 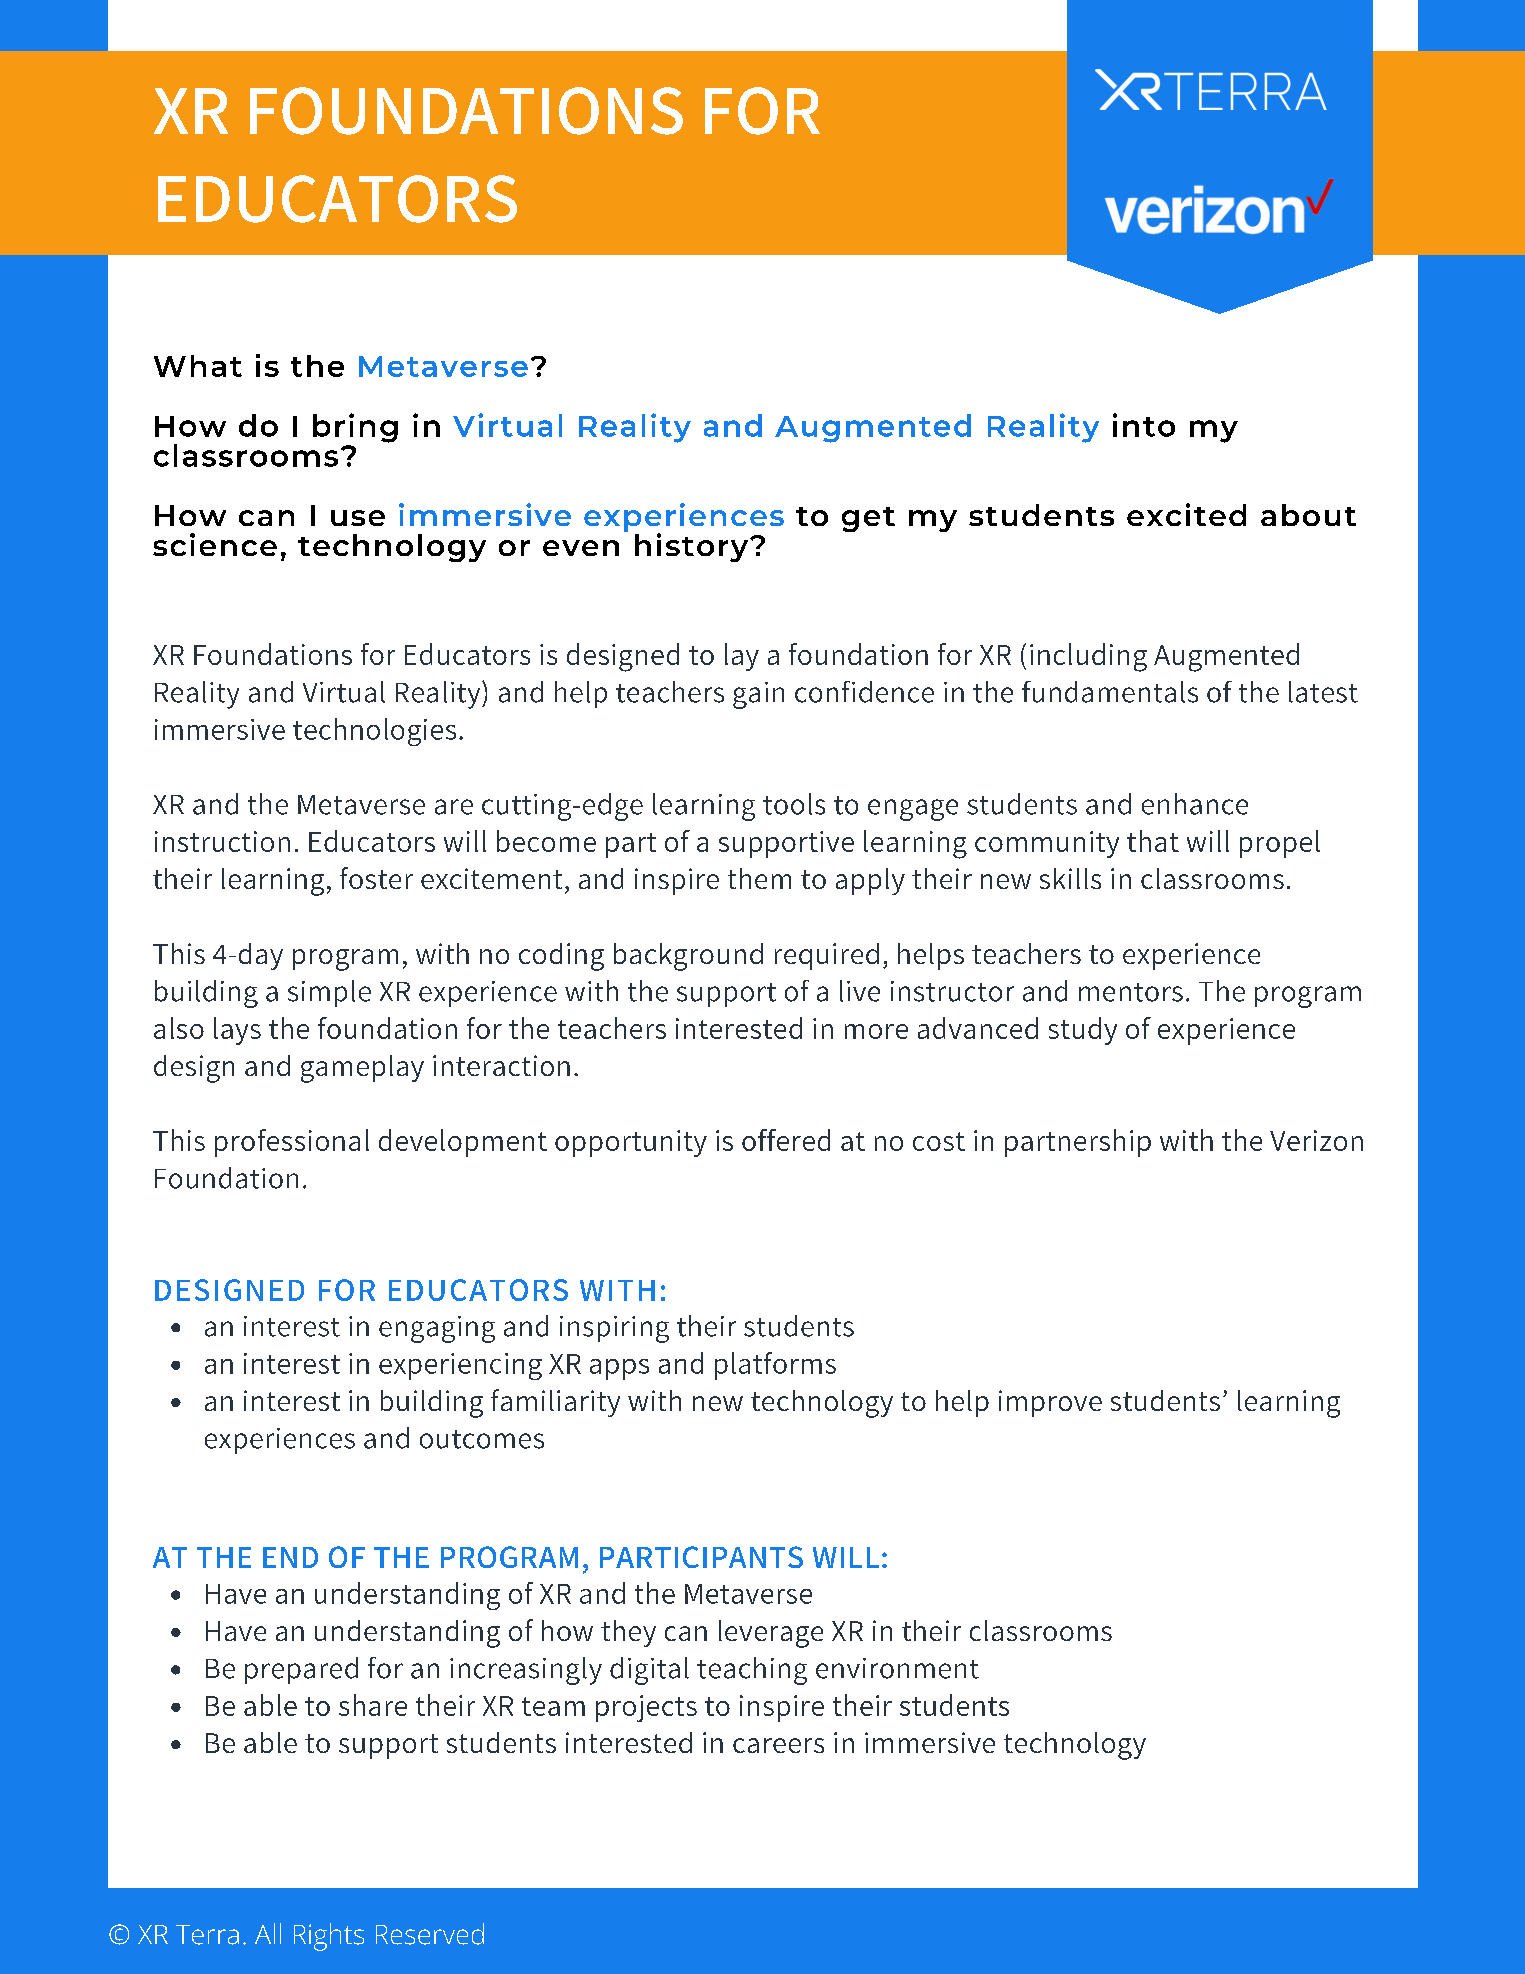 I want to click on platforms, so click(x=775, y=1366).
